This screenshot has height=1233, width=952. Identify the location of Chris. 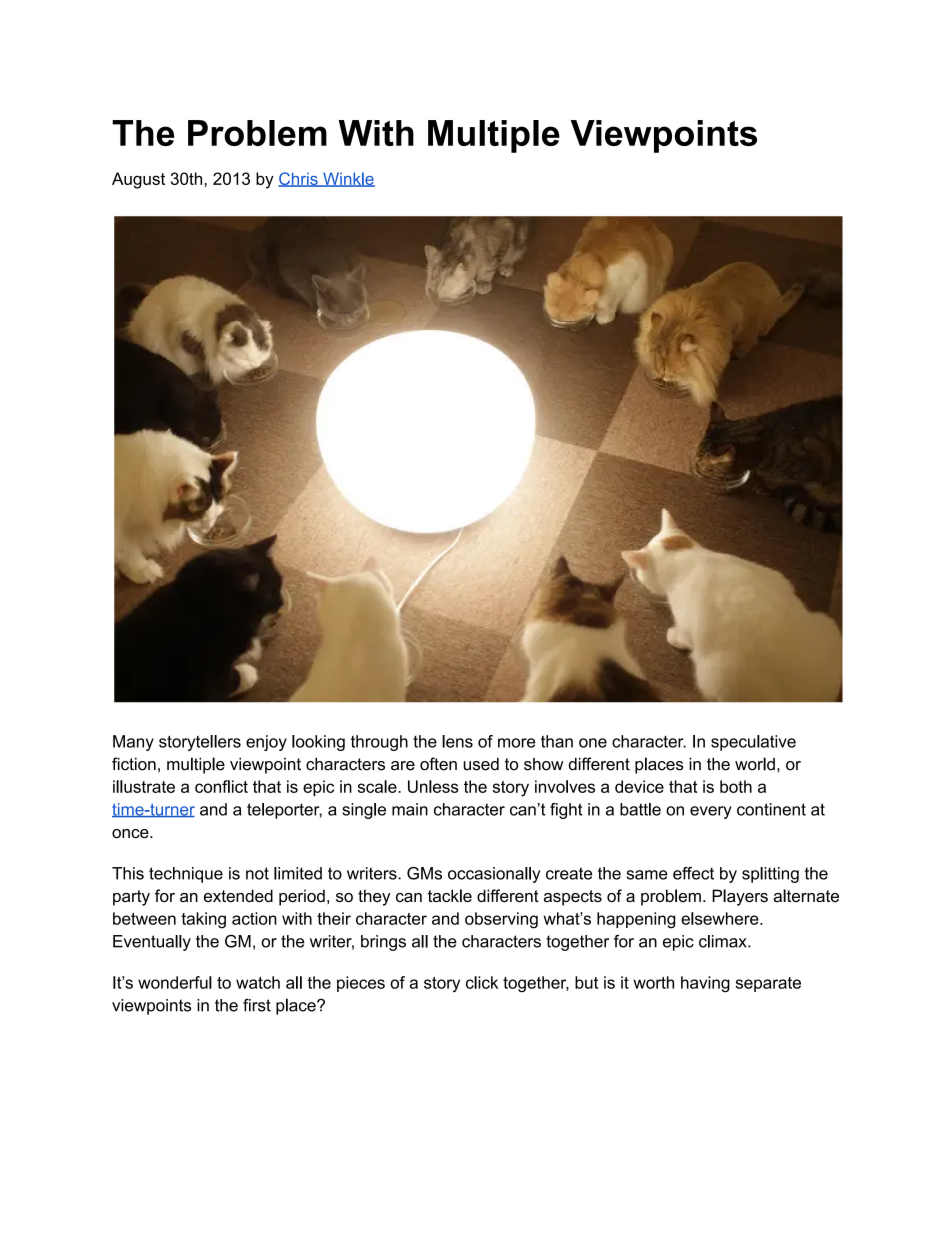
(299, 179).
